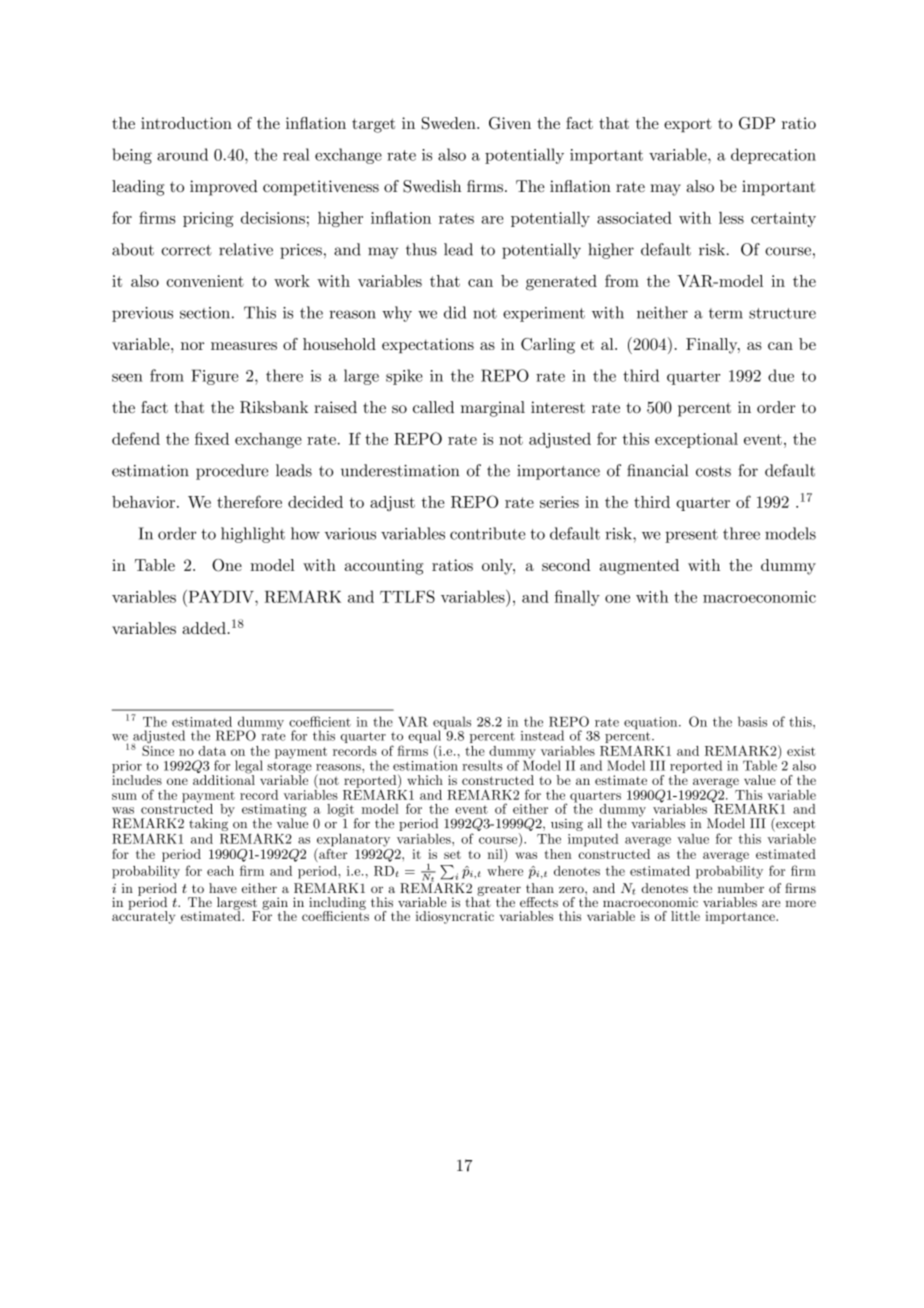 This page has height=1308, width=924. What do you see at coordinates (499, 891) in the page?
I see `greater` at bounding box center [499, 891].
